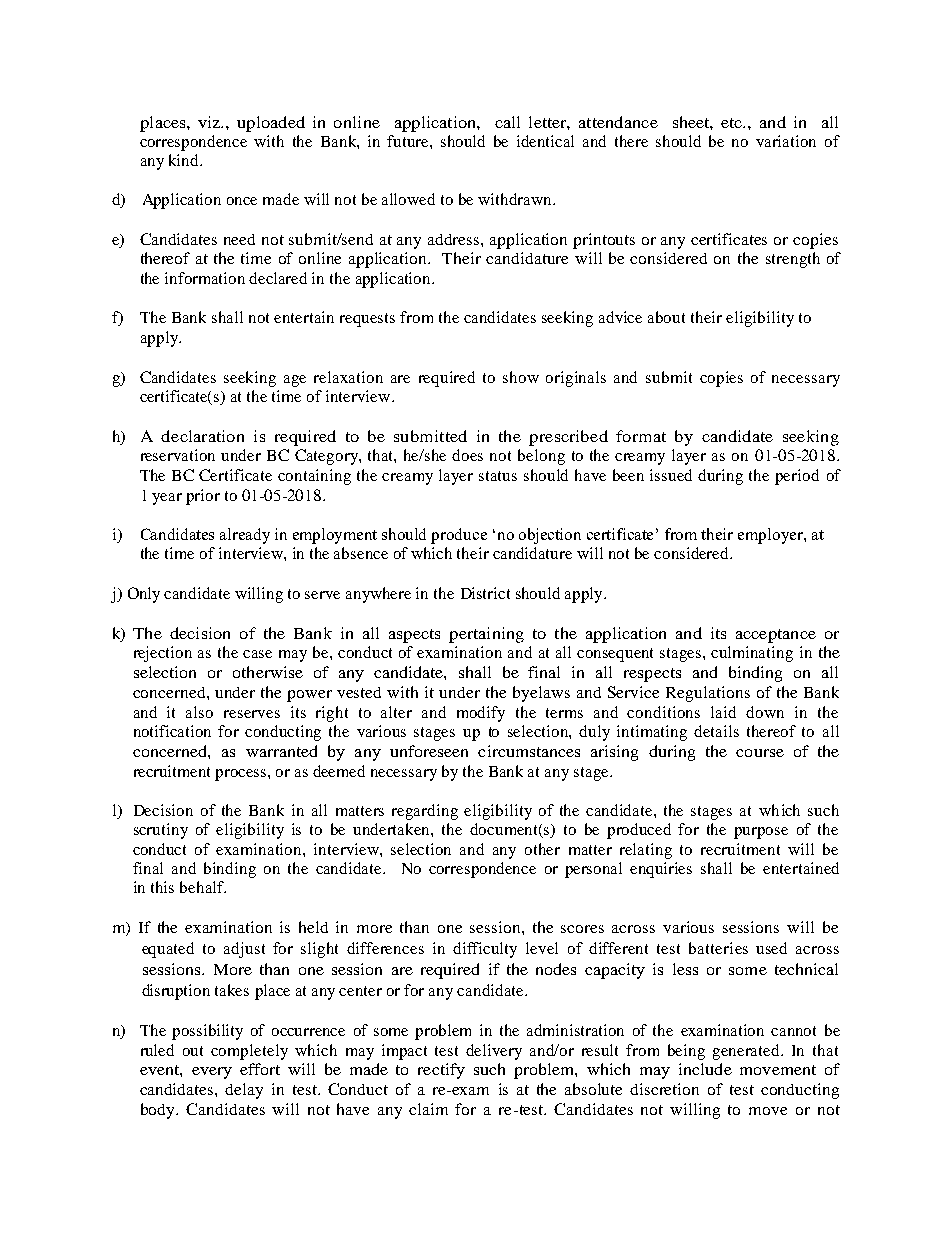  I want to click on does, so click(467, 455).
